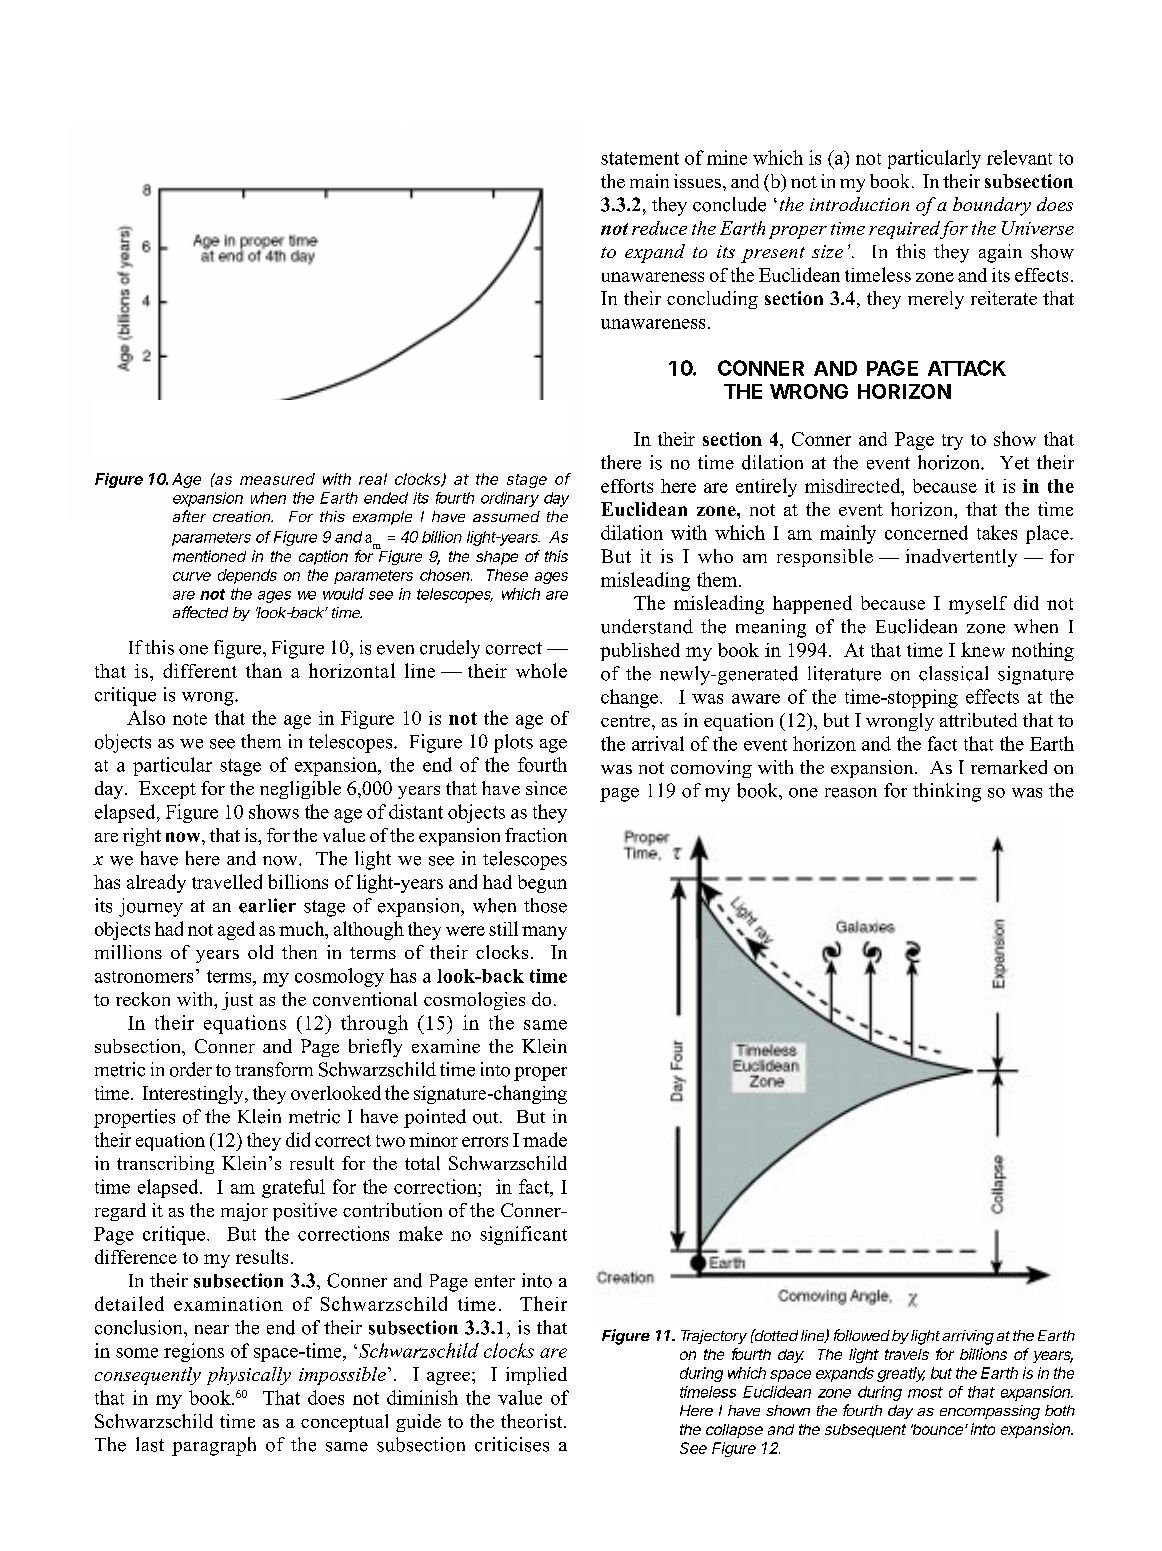  Describe the element at coordinates (947, 792) in the screenshot. I see `thinking` at that location.
